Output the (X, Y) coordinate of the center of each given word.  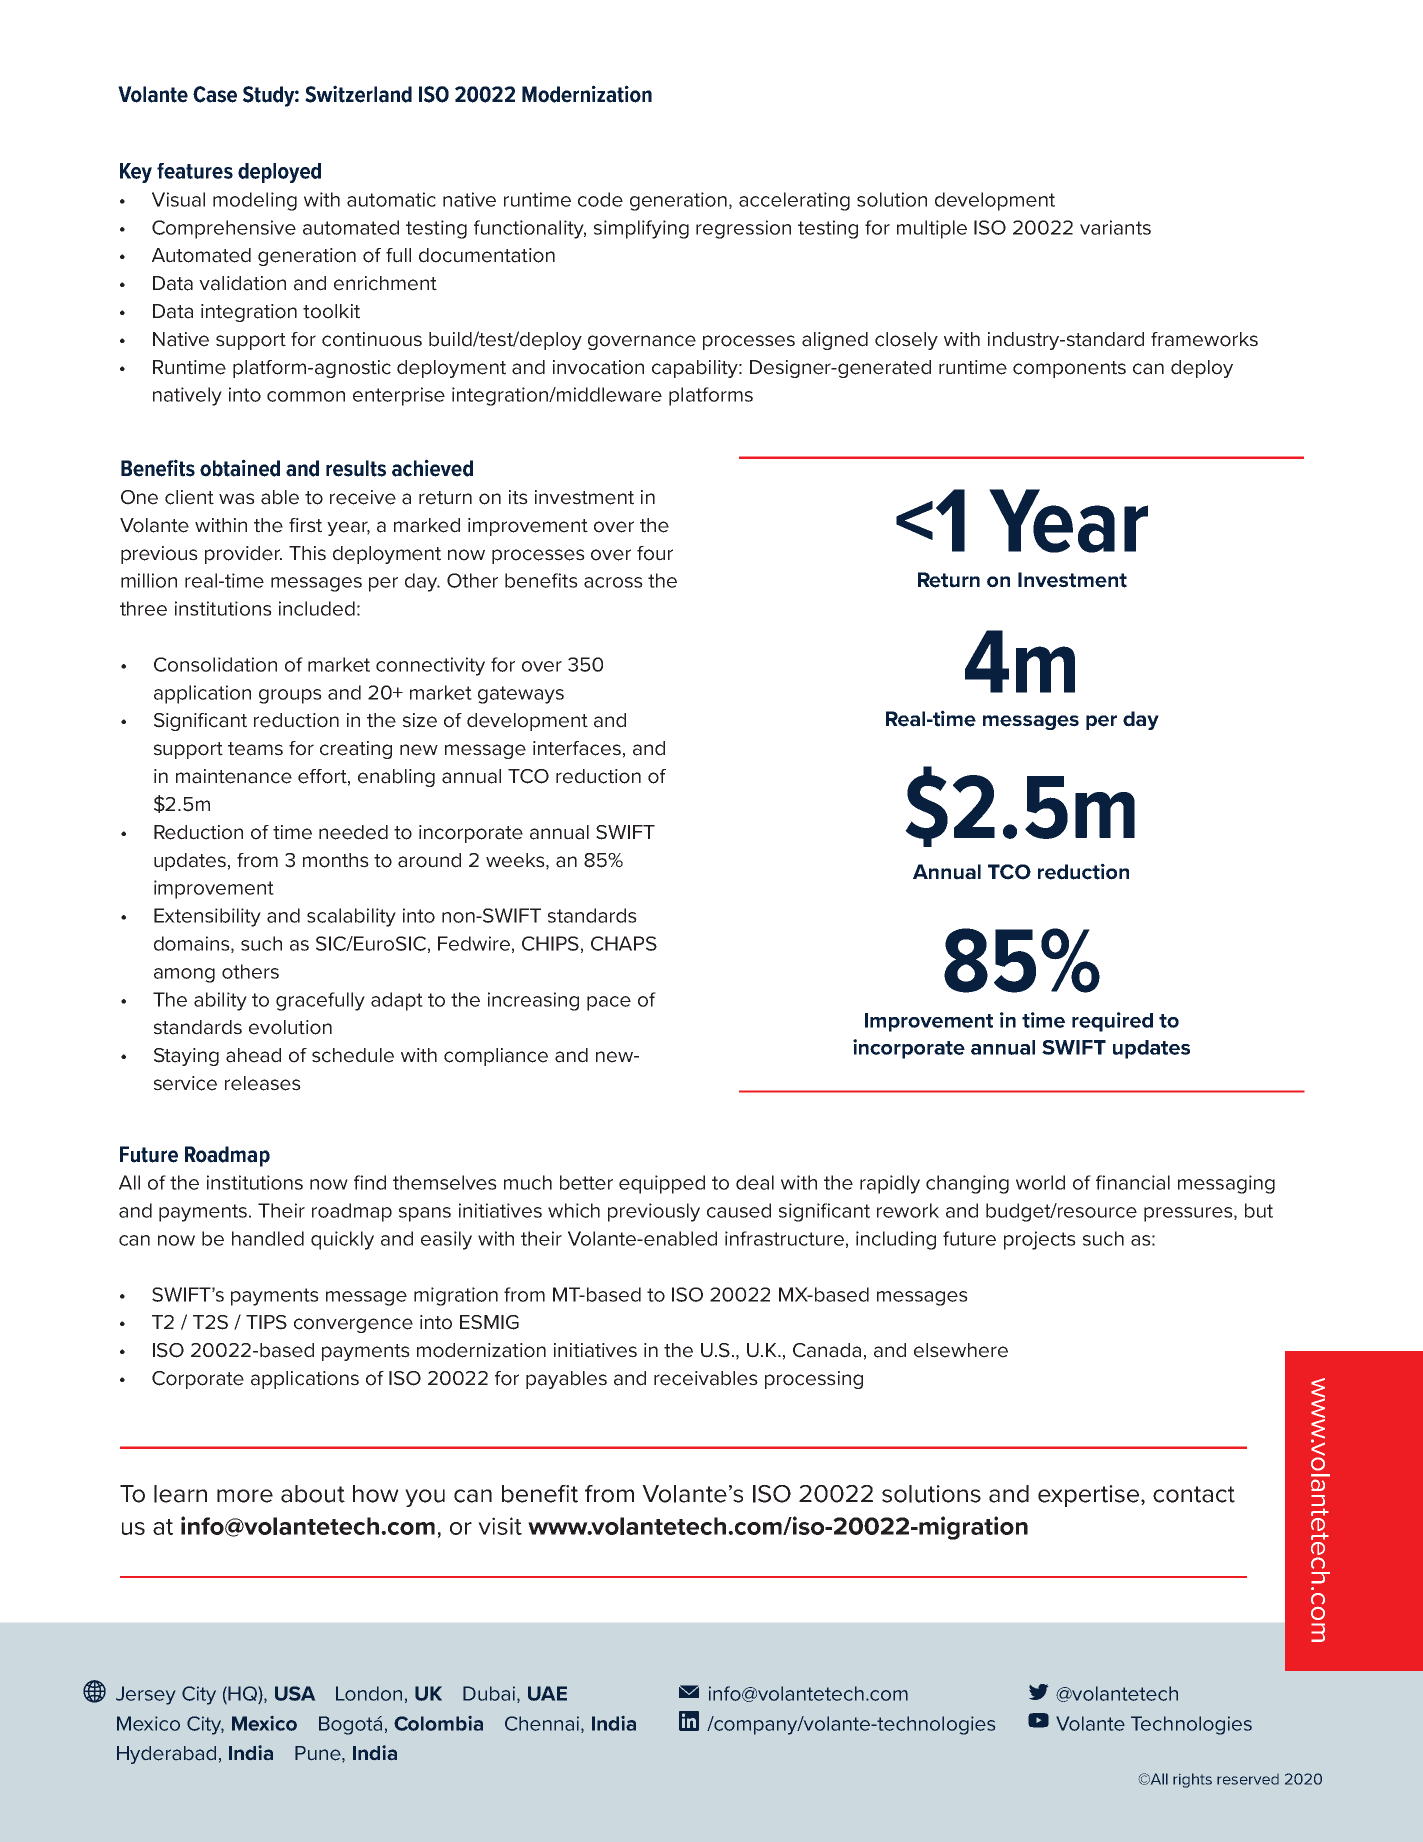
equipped (662, 1184)
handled (268, 1238)
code (600, 199)
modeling (255, 201)
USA (295, 1693)
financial (1133, 1182)
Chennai (543, 1724)
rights (1192, 1780)
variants (1115, 227)
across (613, 582)
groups (290, 696)
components (1069, 369)
